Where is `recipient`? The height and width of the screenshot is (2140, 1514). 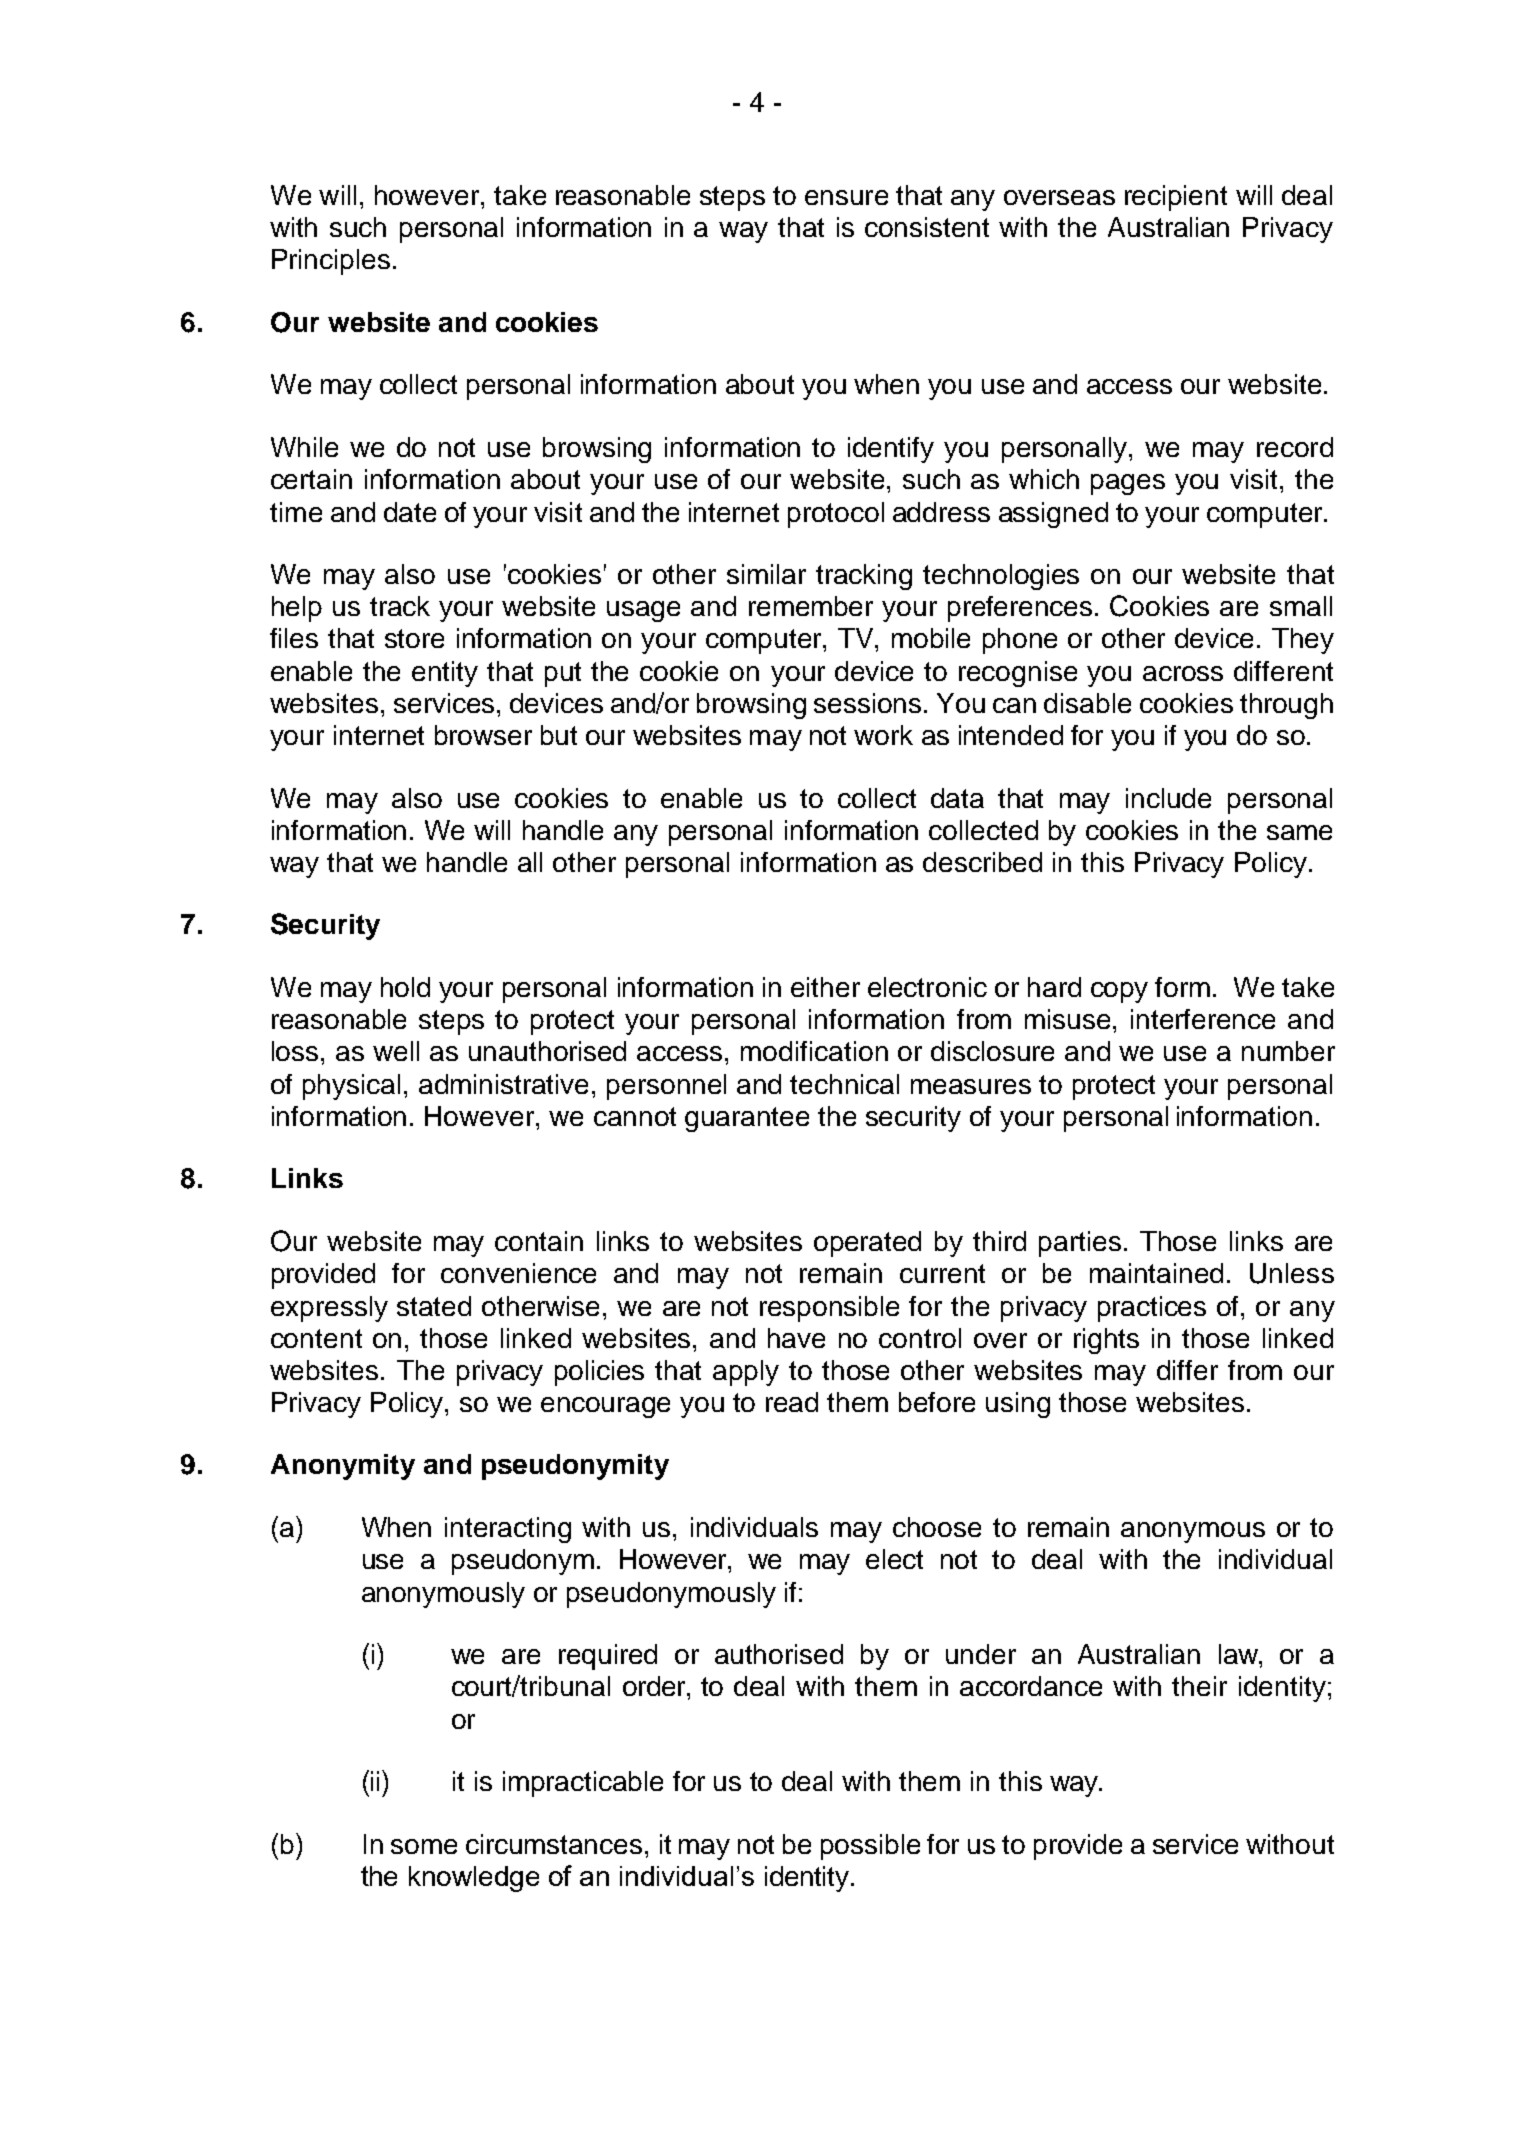
recipient is located at coordinates (1176, 198).
